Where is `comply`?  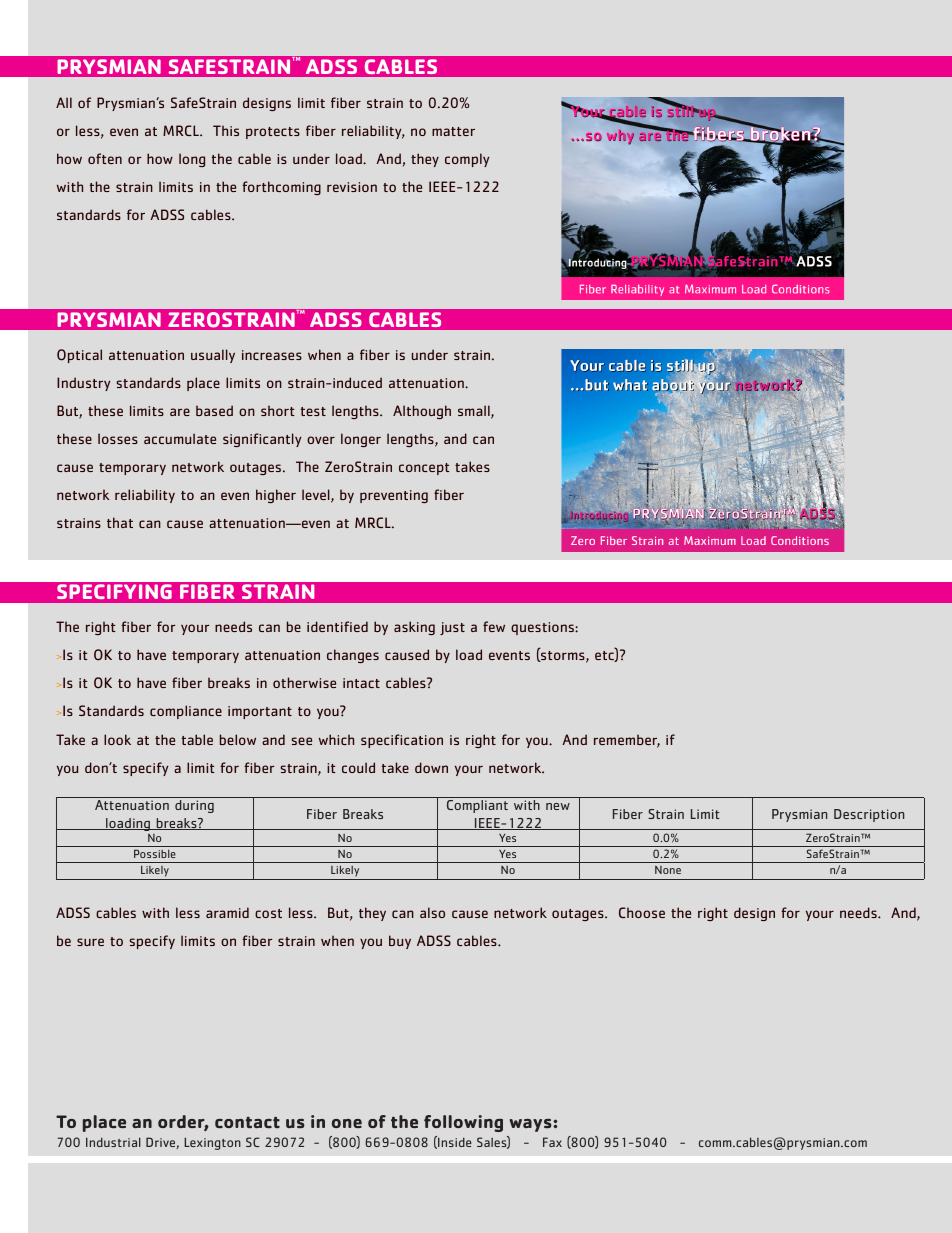
comply is located at coordinates (467, 160).
